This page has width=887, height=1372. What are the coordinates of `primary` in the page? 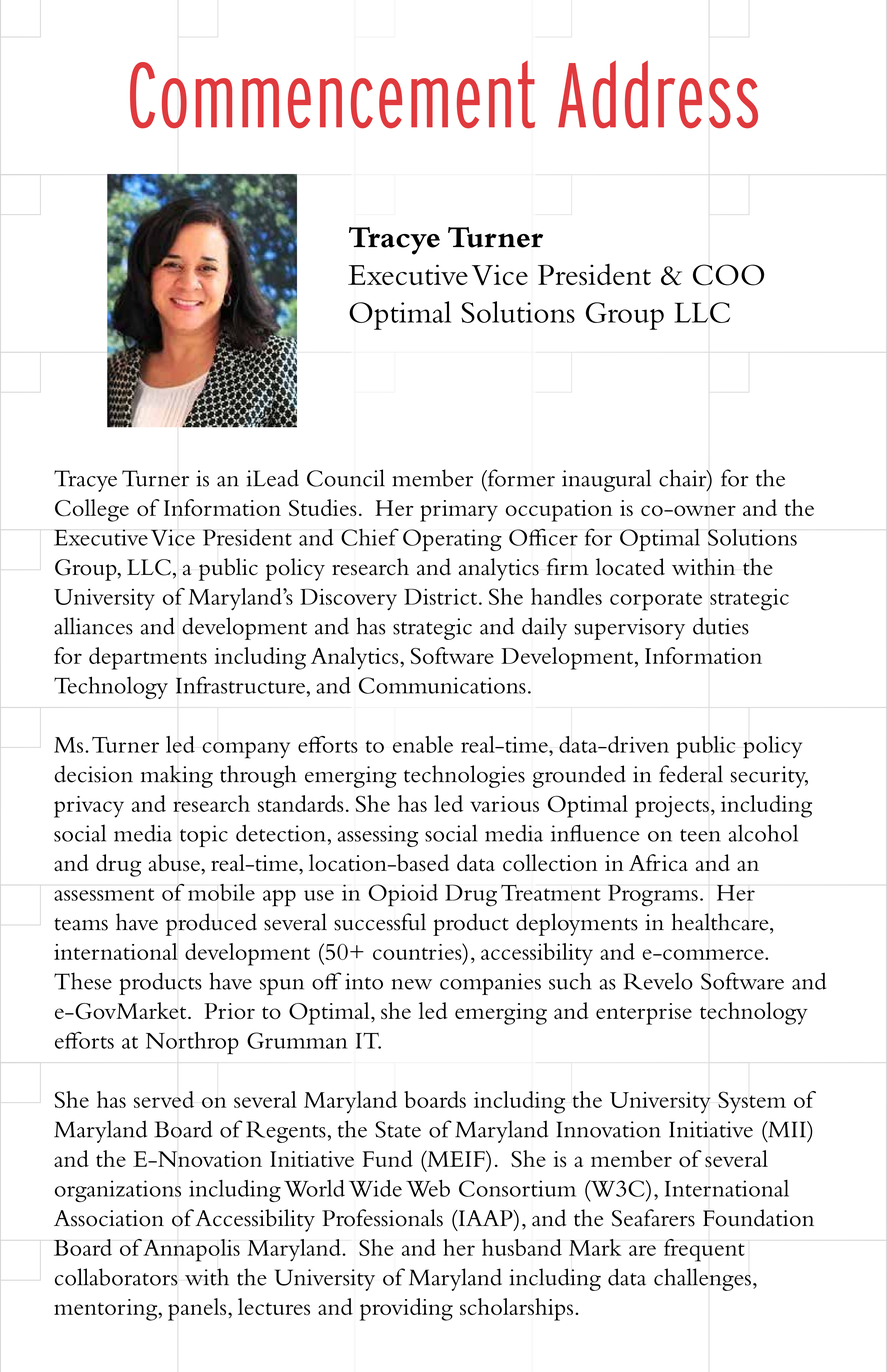 It's located at (459, 511).
